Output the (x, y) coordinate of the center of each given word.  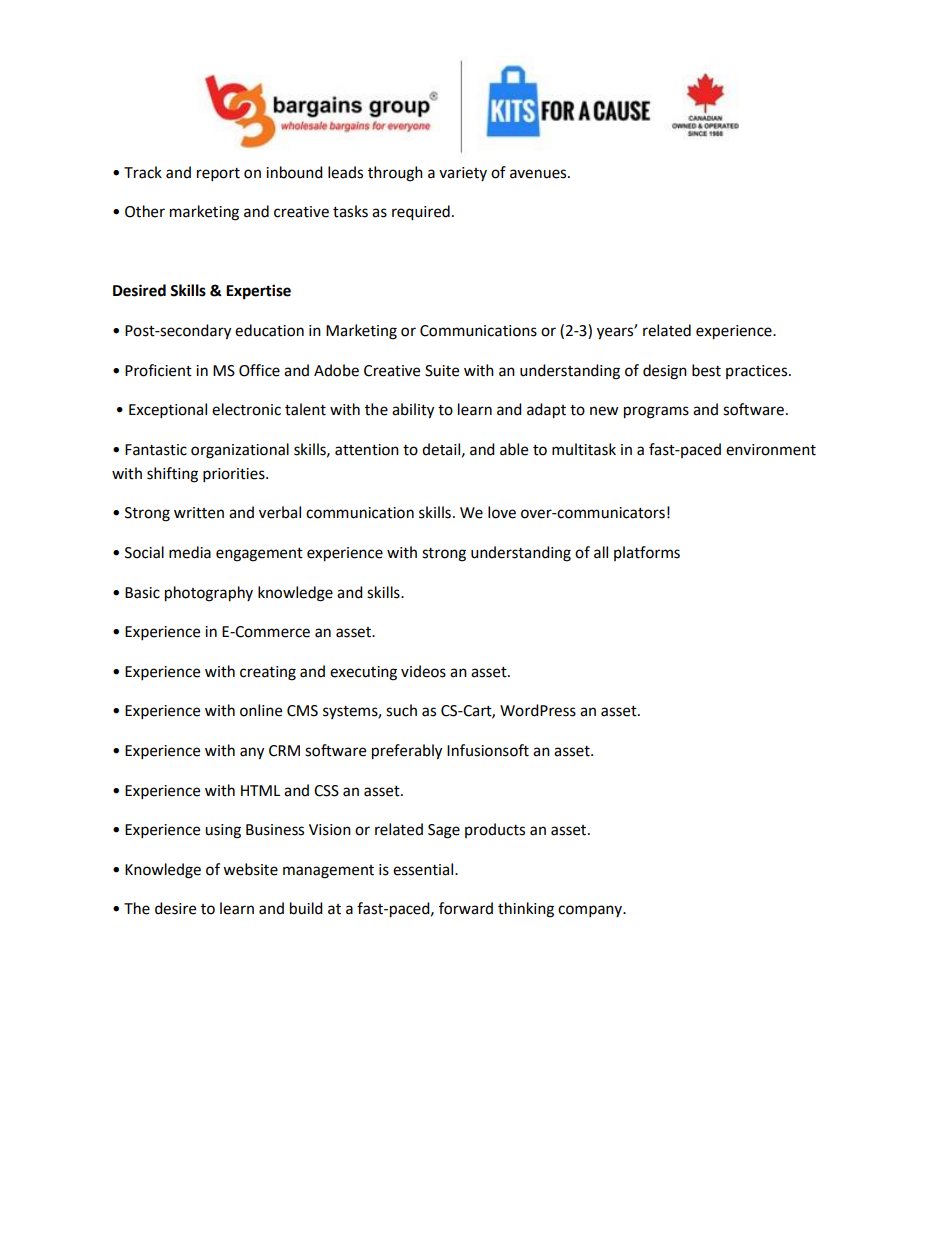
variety (463, 174)
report (218, 175)
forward (466, 908)
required (421, 213)
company (591, 911)
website (250, 869)
